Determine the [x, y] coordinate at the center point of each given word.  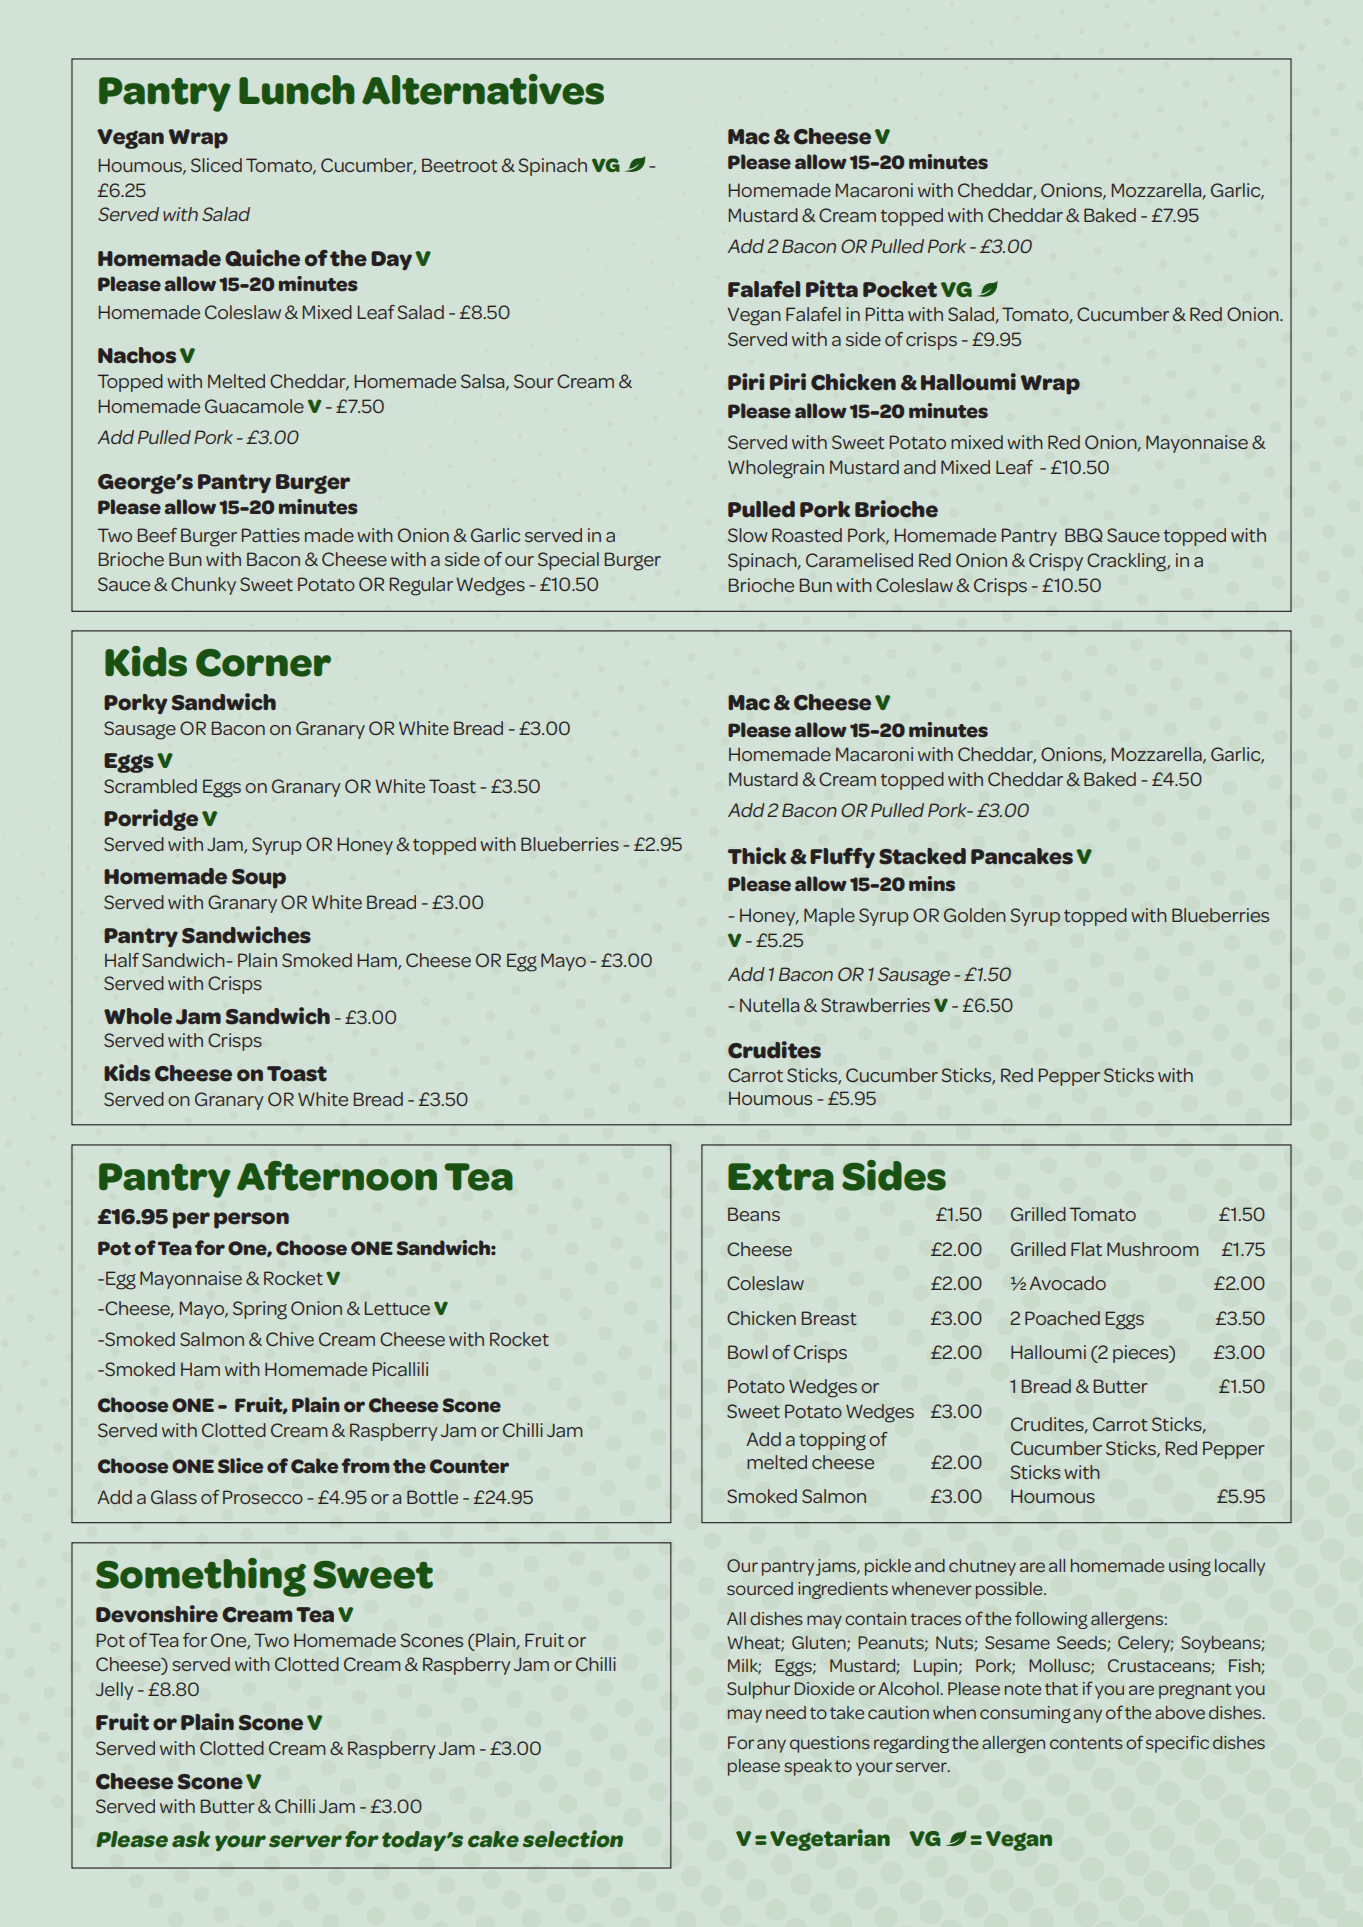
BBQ [1084, 535]
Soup [259, 879]
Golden [975, 915]
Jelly [115, 1691]
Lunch [297, 90]
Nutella [769, 1005]
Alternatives [483, 89]
